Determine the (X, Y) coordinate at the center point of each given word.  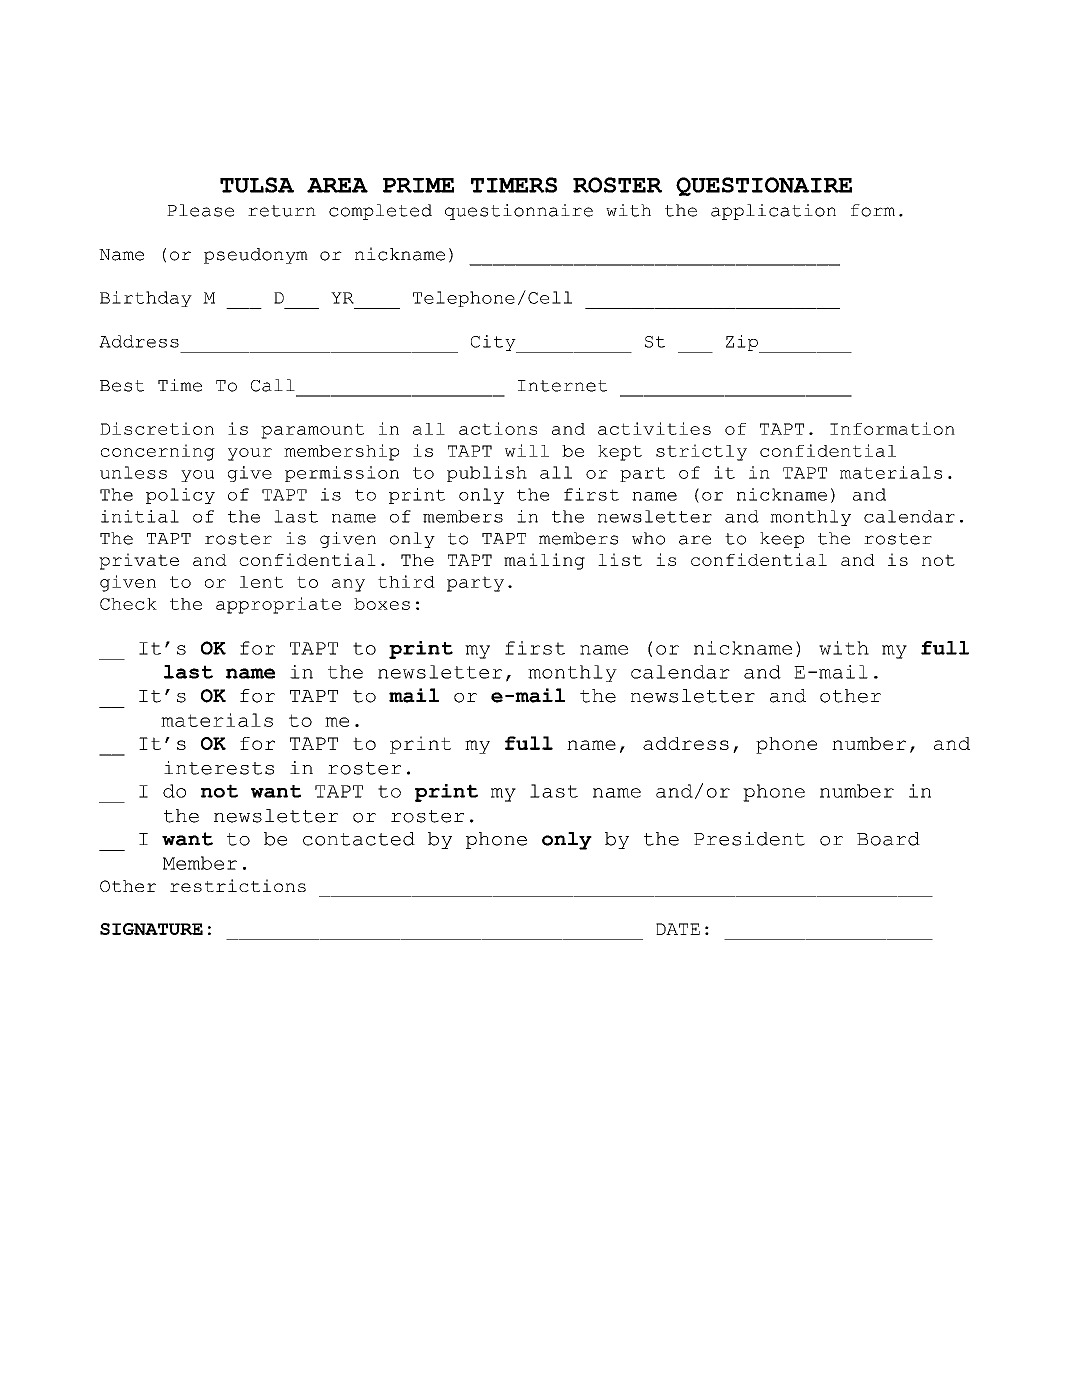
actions (498, 428)
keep (782, 540)
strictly (701, 452)
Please (200, 210)
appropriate (278, 605)
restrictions (238, 885)
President (749, 839)
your (250, 454)
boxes (382, 604)
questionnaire (519, 212)
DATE (678, 929)
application (773, 212)
